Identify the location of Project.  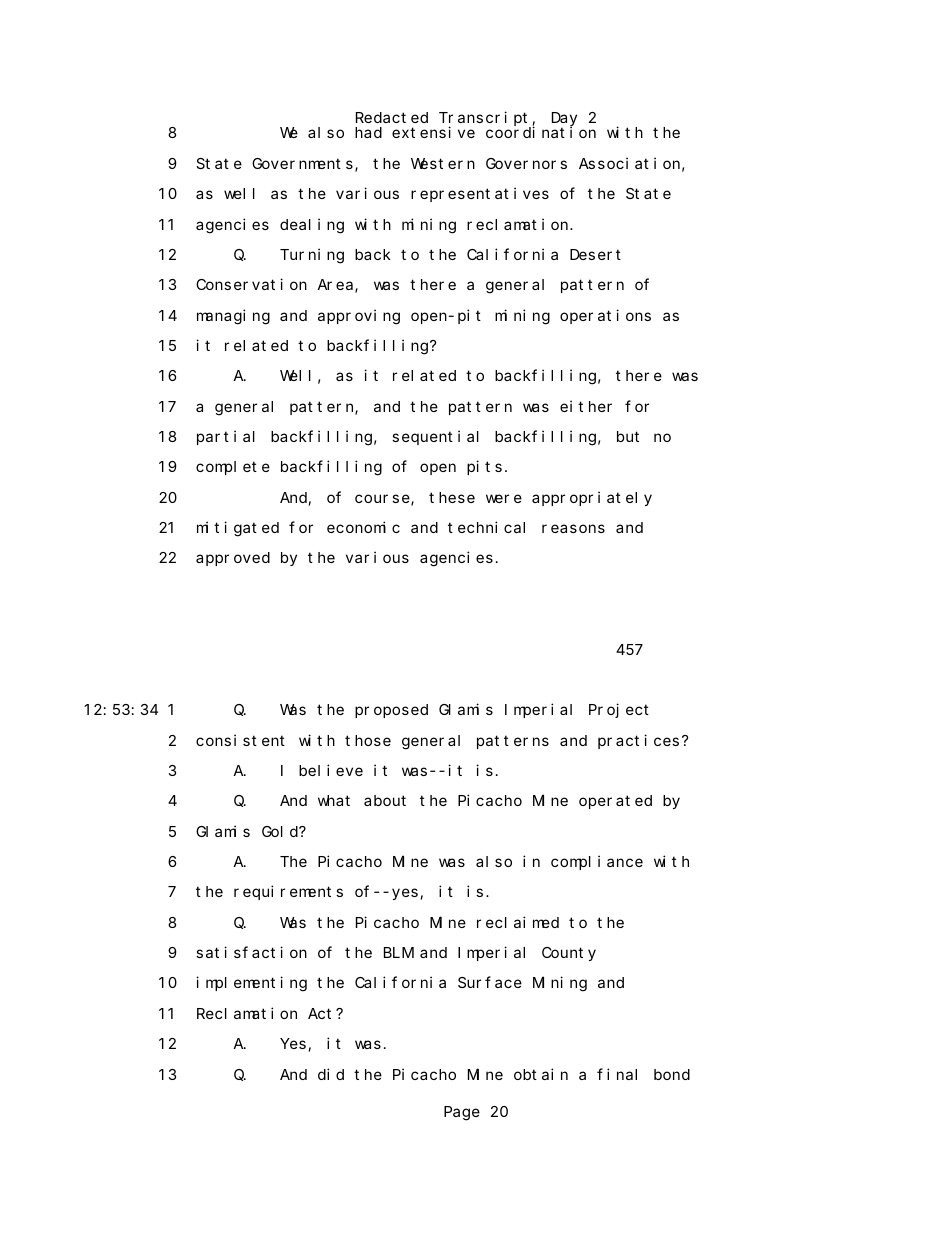
(619, 710).
